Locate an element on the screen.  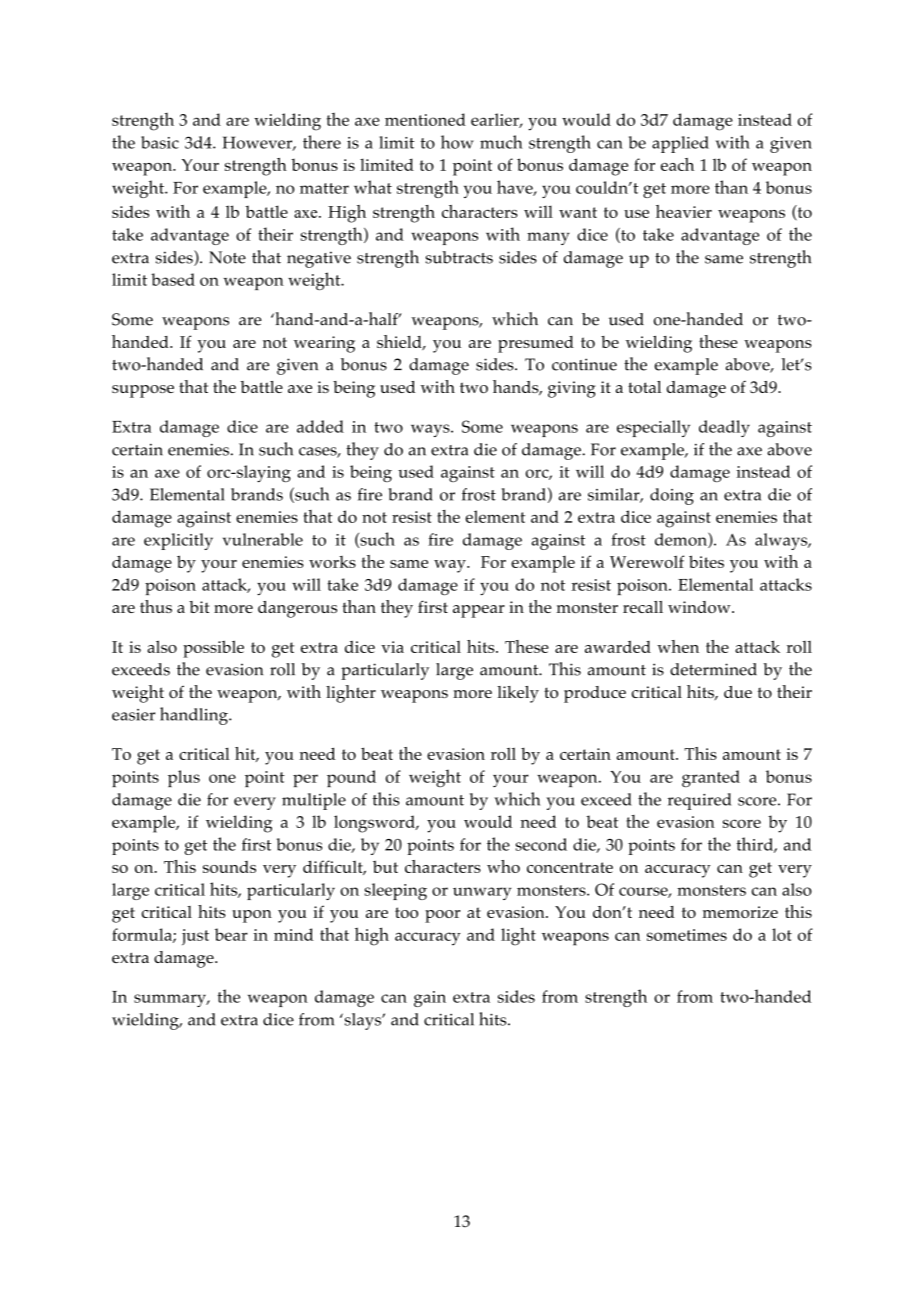
applied is located at coordinates (680, 144).
